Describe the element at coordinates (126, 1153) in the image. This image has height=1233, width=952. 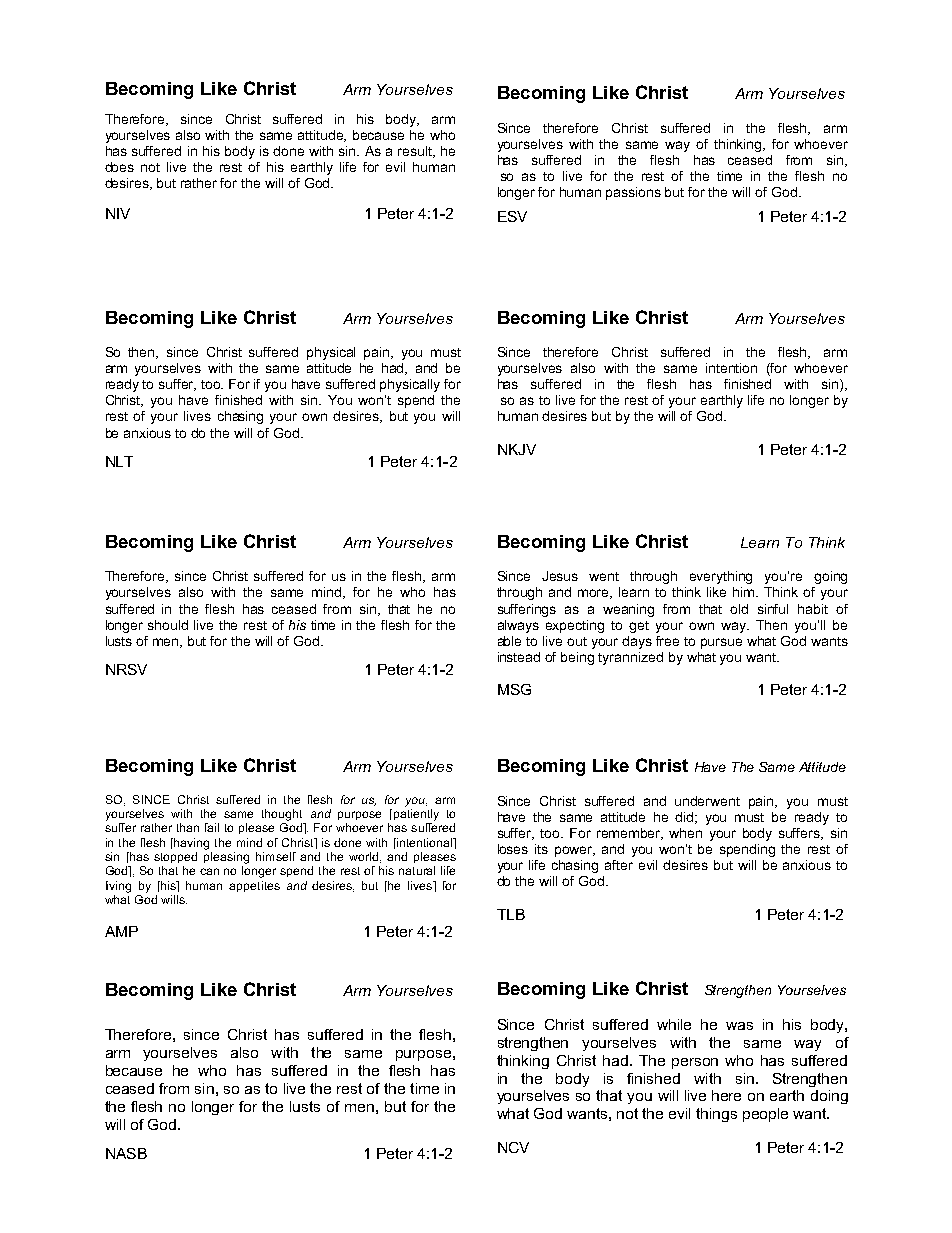
I see `NASB` at that location.
